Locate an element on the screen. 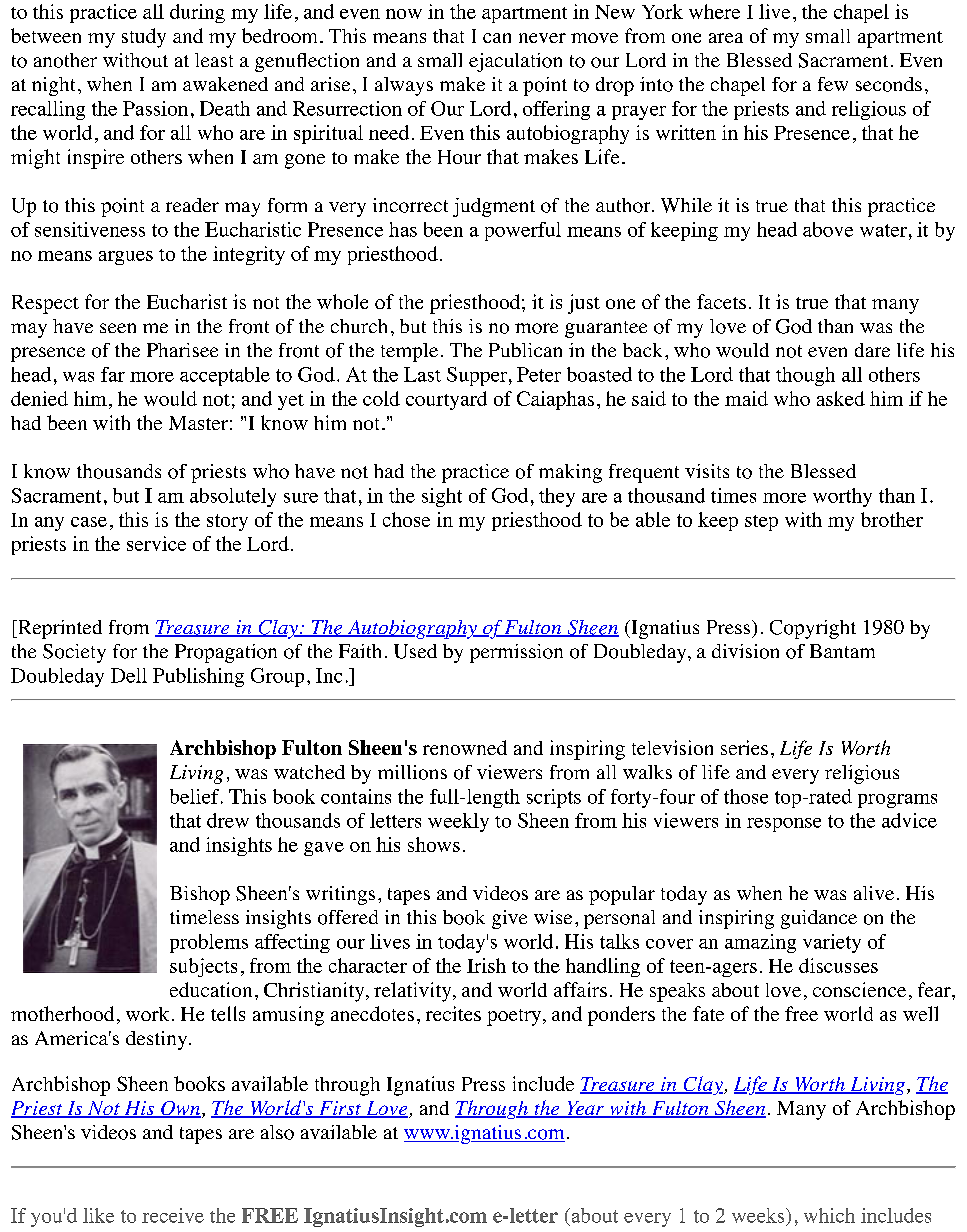 The image size is (967, 1232). receive is located at coordinates (173, 1215).
